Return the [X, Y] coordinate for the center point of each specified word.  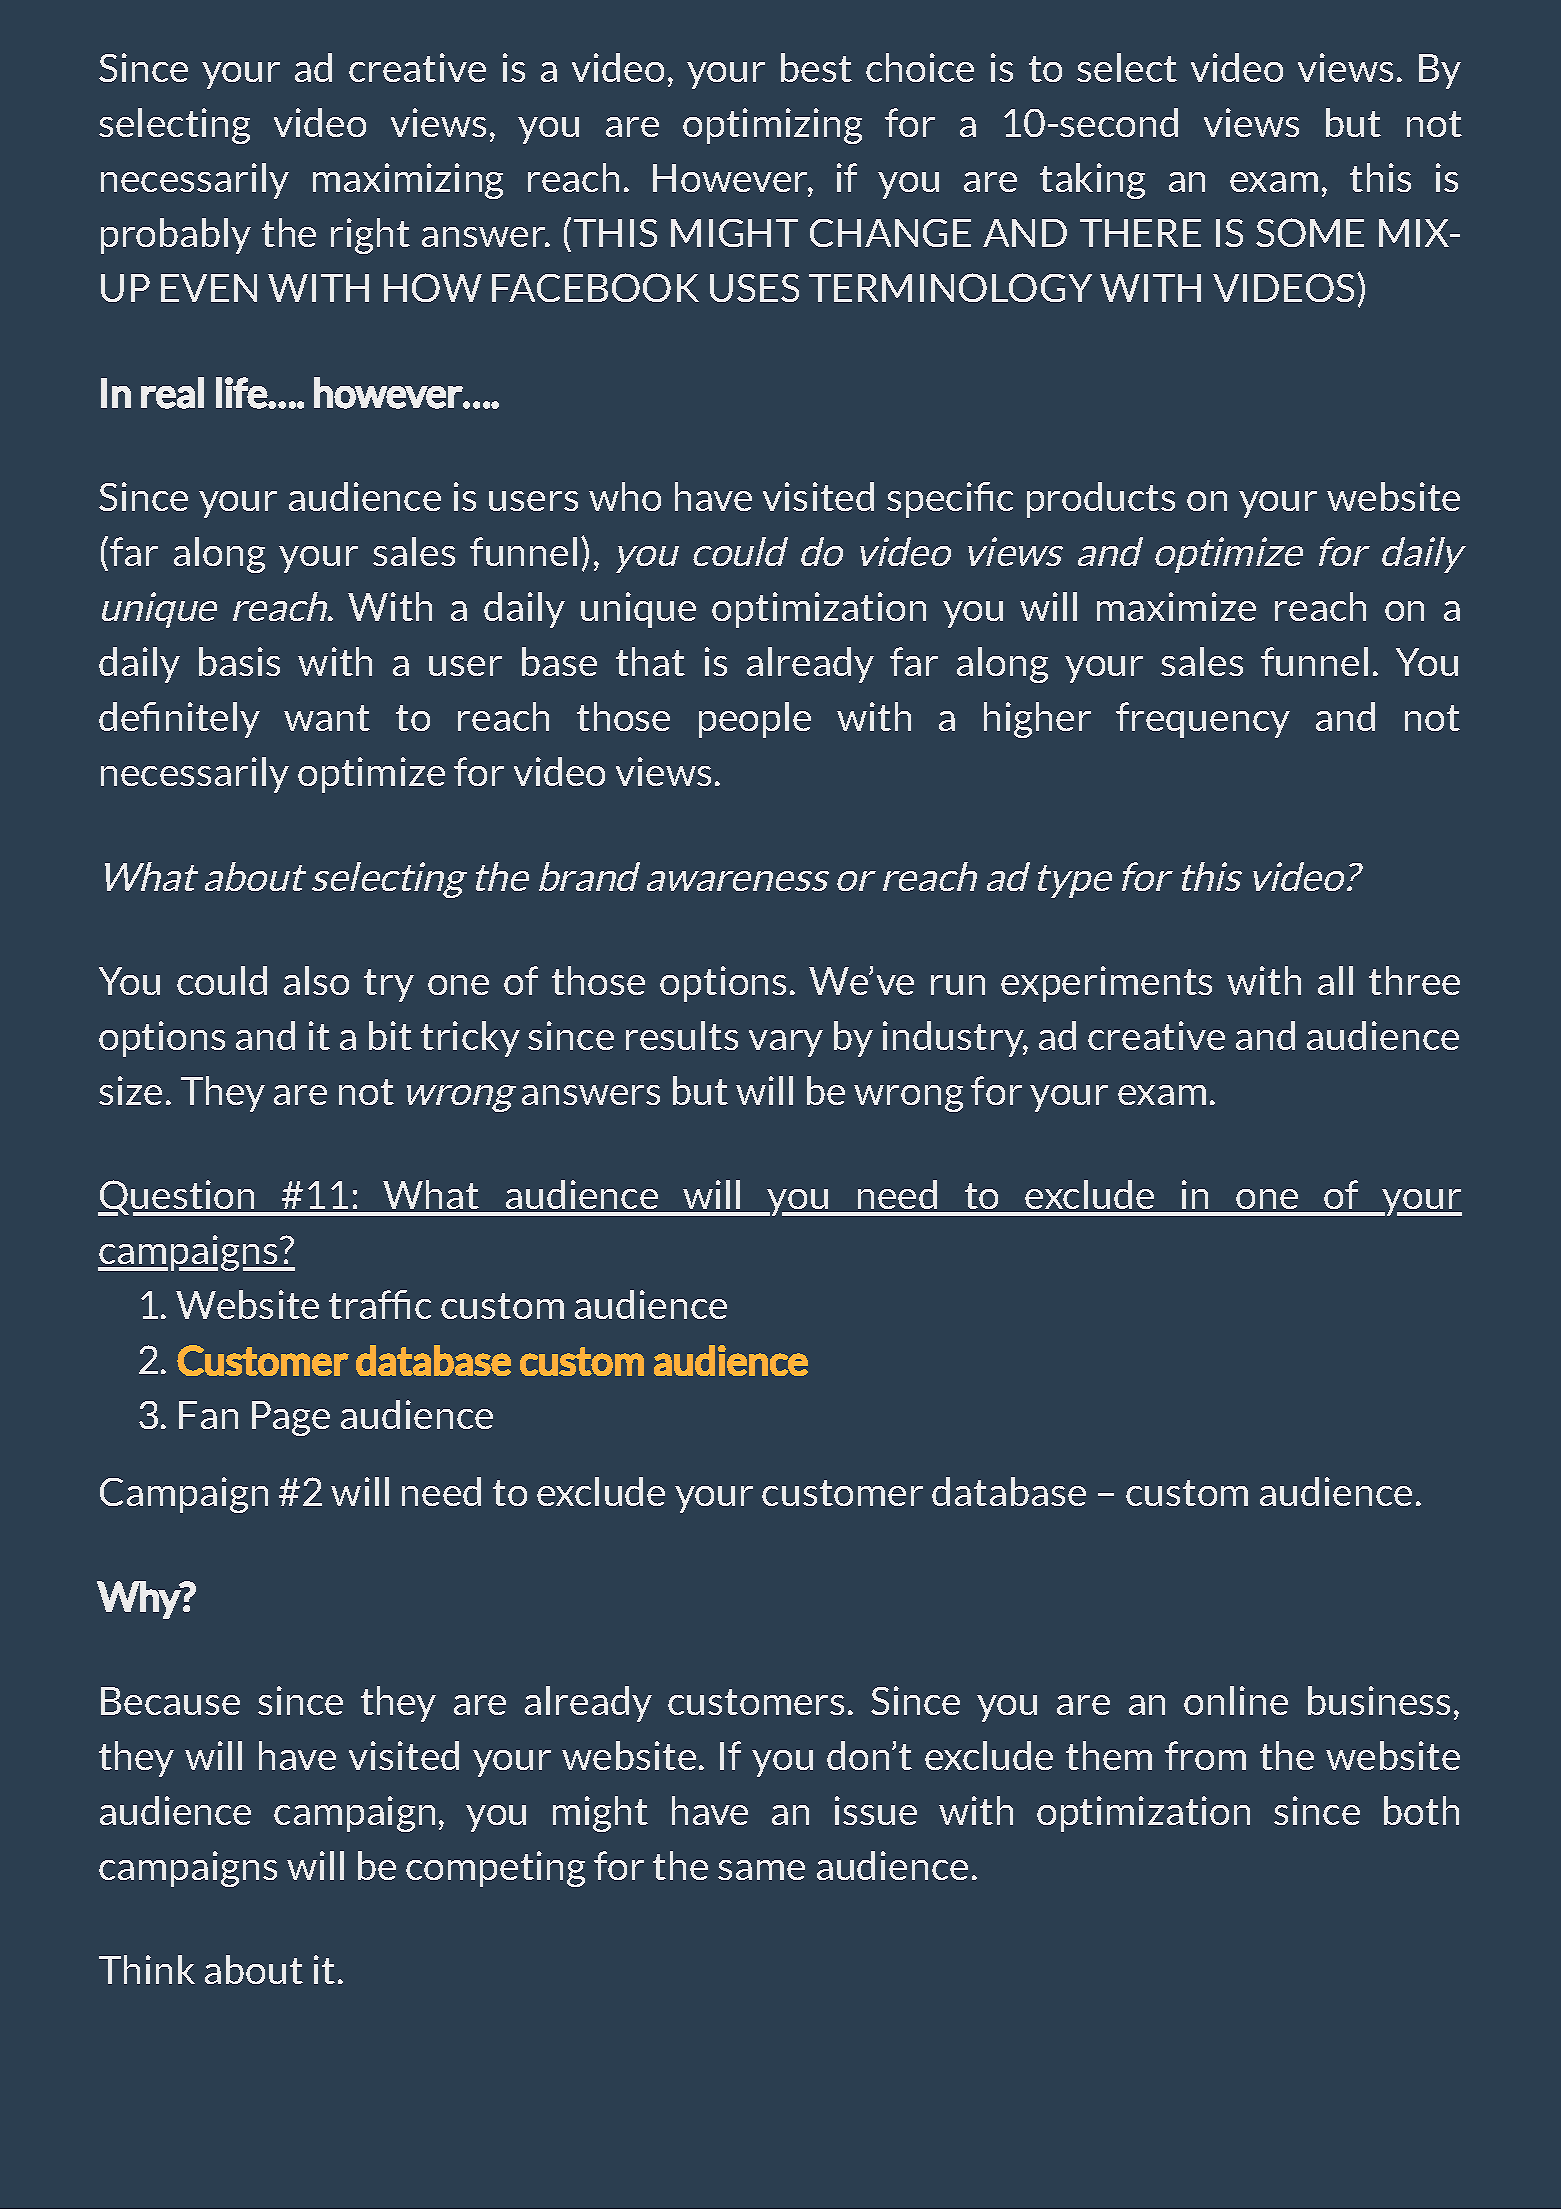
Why [139, 1600]
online [1236, 1700]
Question [178, 1198]
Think [147, 1969]
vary [786, 1043]
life [242, 393]
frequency [1203, 720]
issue [876, 1810]
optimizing [772, 126]
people [755, 720]
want [327, 718]
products [1101, 500]
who [625, 496]
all [1335, 980]
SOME [1310, 232]
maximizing [408, 181]
